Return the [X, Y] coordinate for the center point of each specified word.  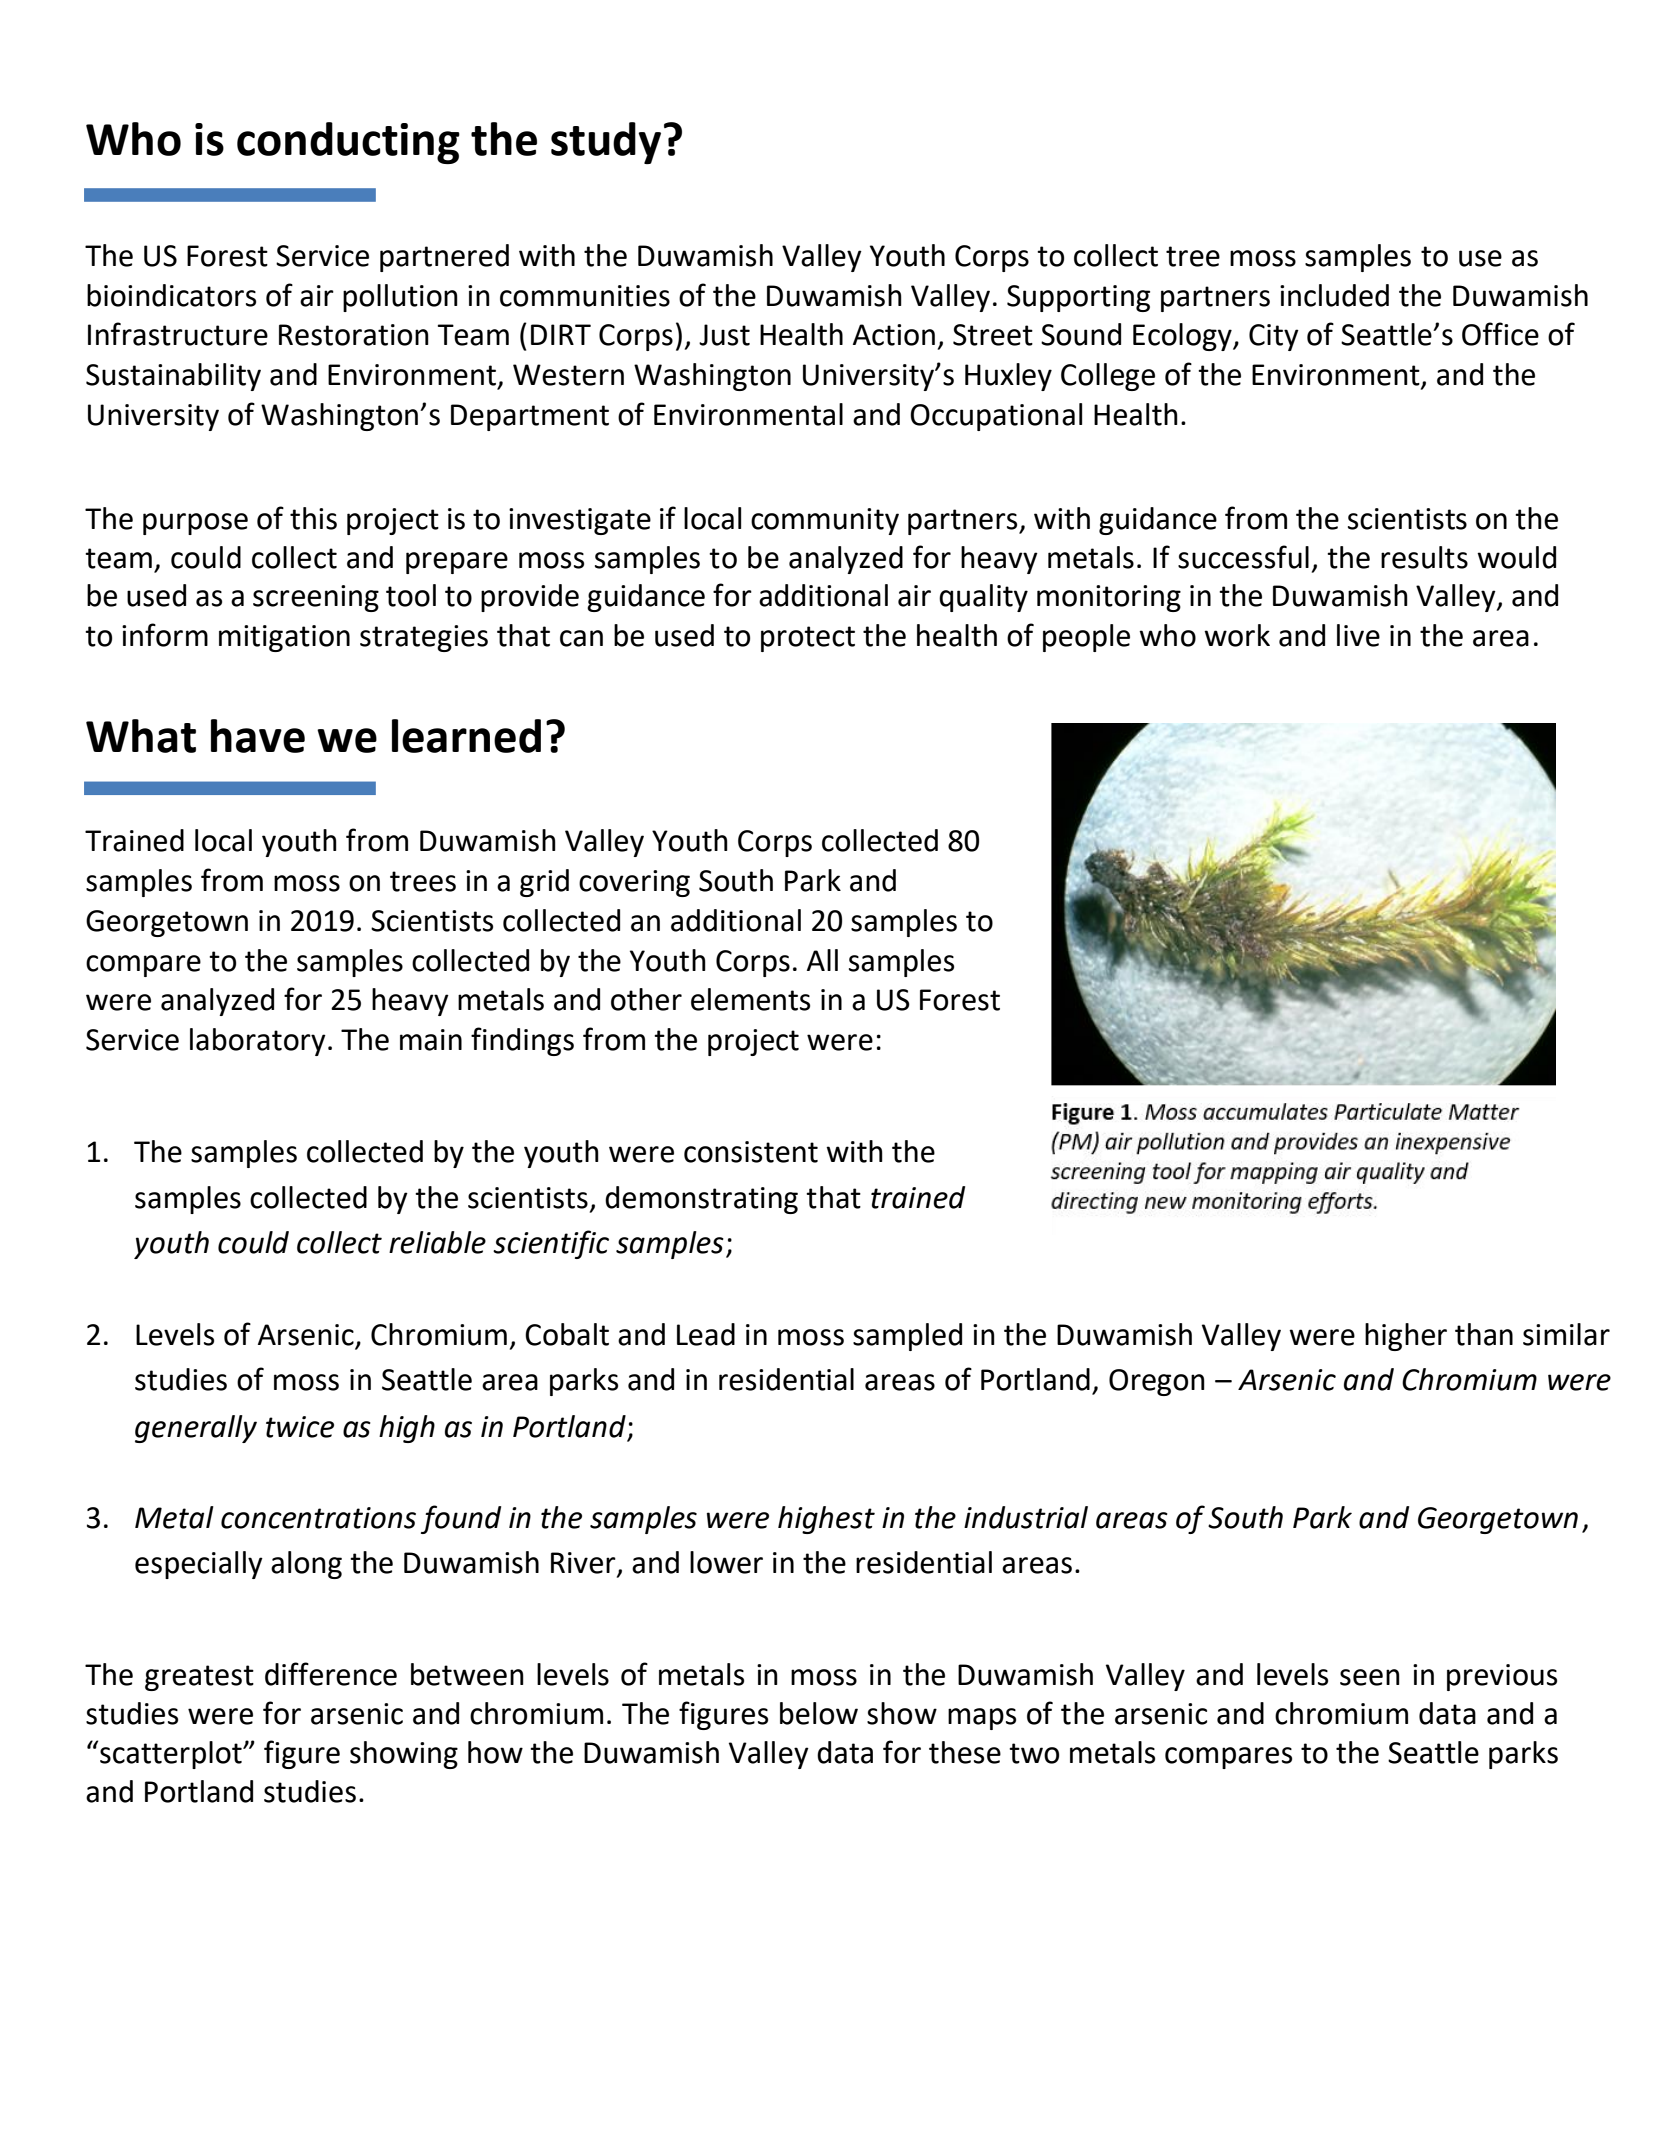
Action [894, 335]
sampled [907, 1337]
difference [331, 1674]
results [1424, 557]
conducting [348, 143]
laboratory [258, 1042]
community [825, 521]
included [1334, 295]
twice [300, 1427]
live [1358, 635]
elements [750, 999]
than [1484, 1334]
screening [316, 598]
